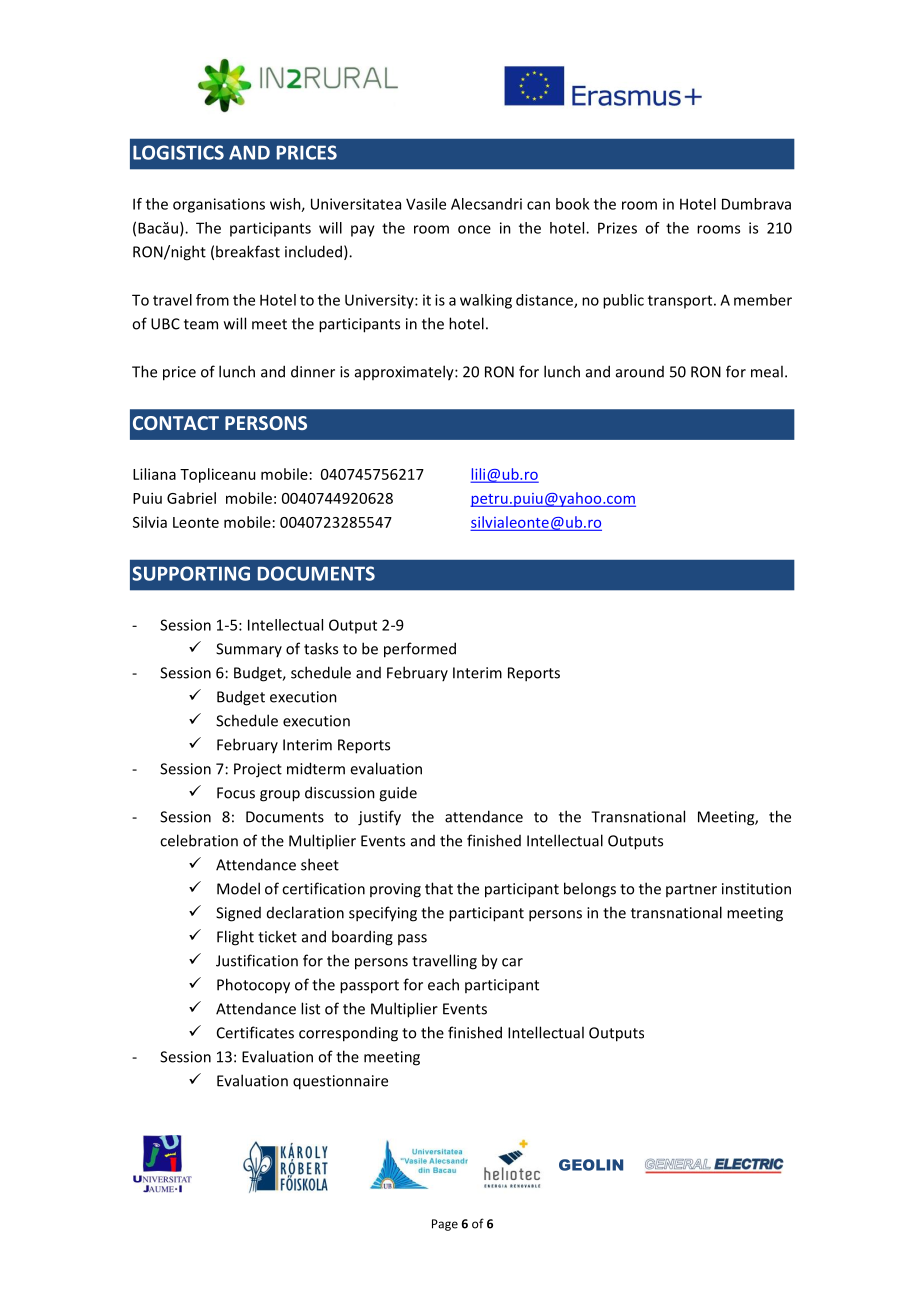  What do you see at coordinates (219, 205) in the screenshot?
I see `organisations` at bounding box center [219, 205].
